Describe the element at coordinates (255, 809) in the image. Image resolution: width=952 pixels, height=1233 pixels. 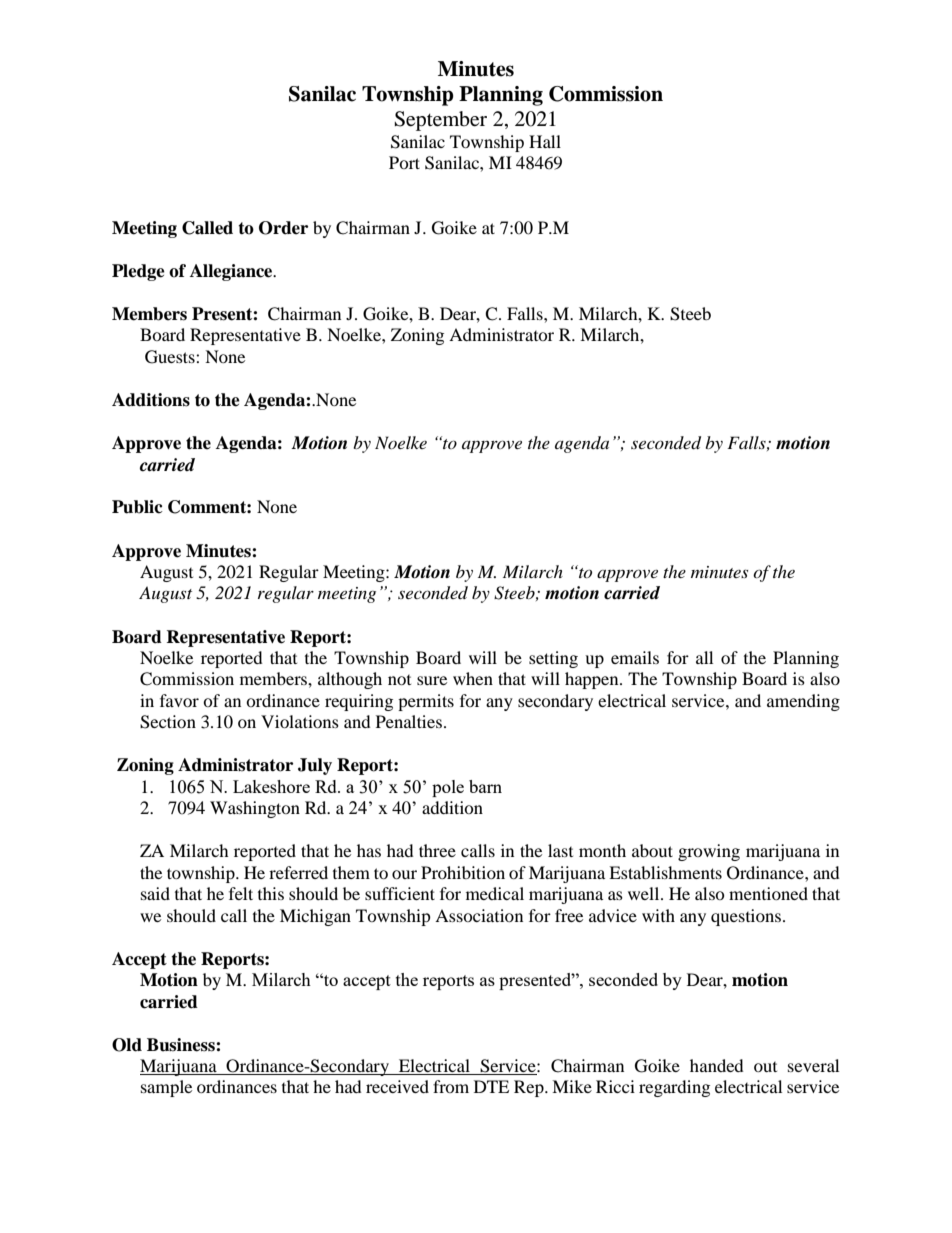
I see `Washington` at that location.
